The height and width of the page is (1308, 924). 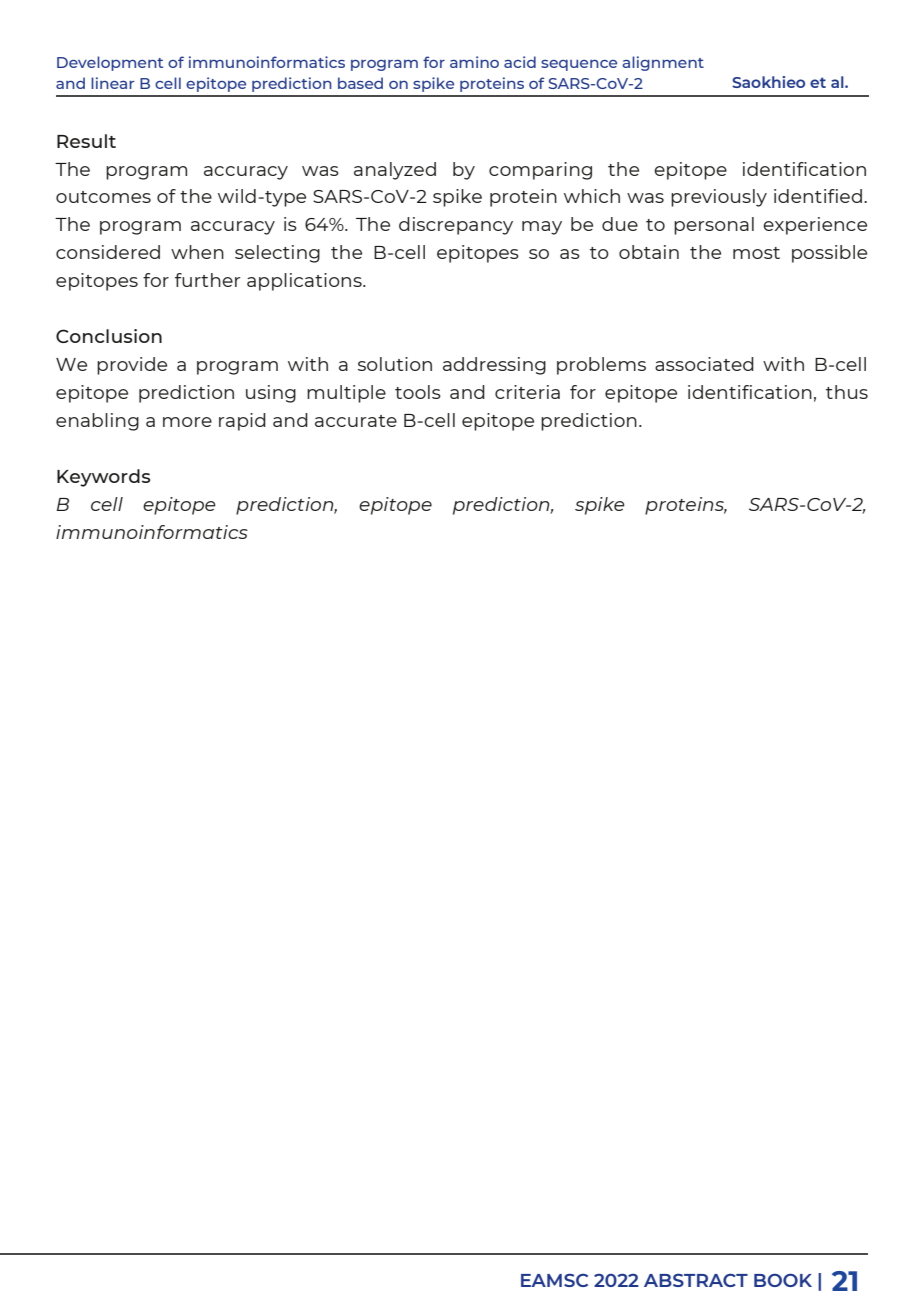 I want to click on alignment, so click(x=663, y=63).
